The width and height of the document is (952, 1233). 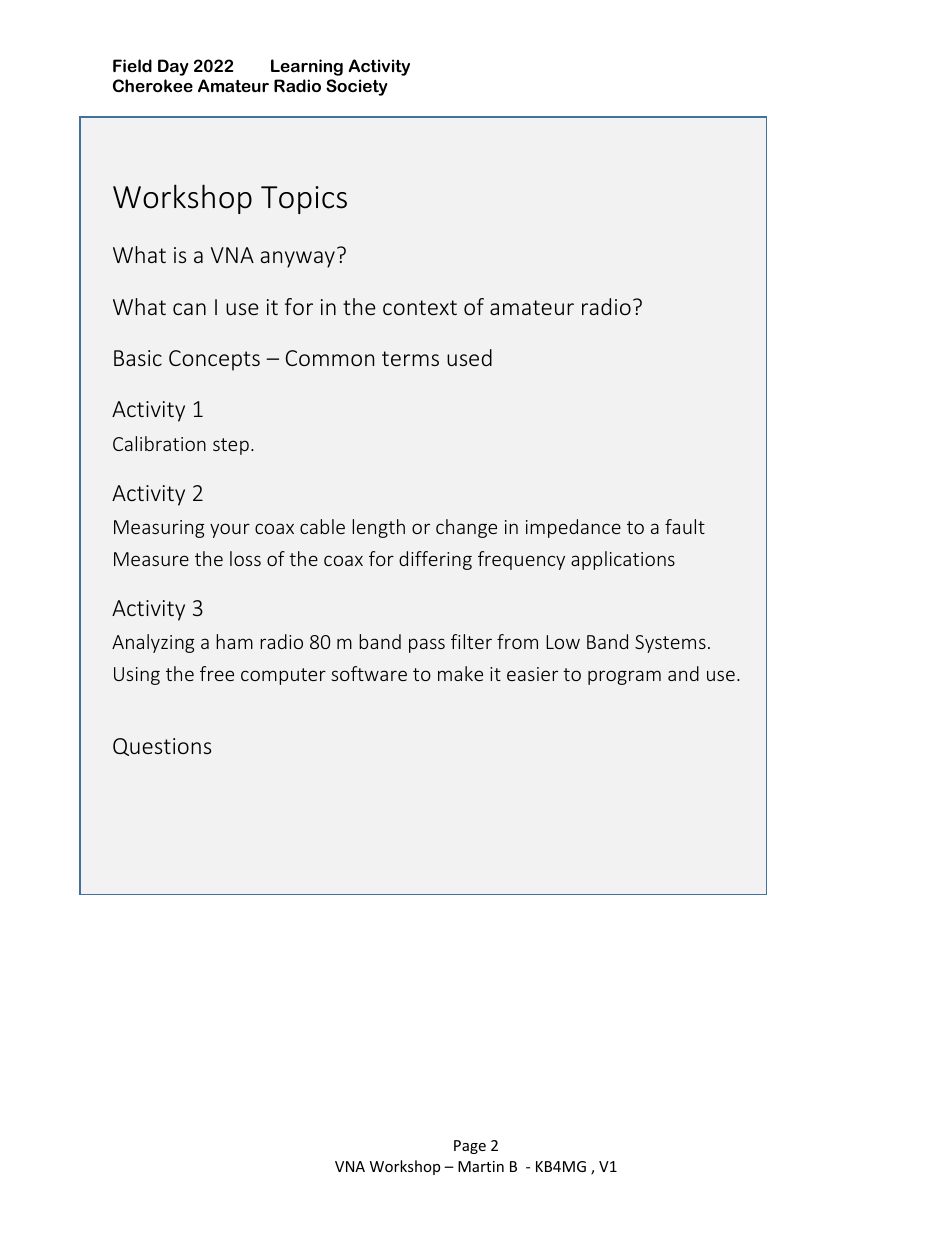 What do you see at coordinates (410, 358) in the document?
I see `terms` at bounding box center [410, 358].
